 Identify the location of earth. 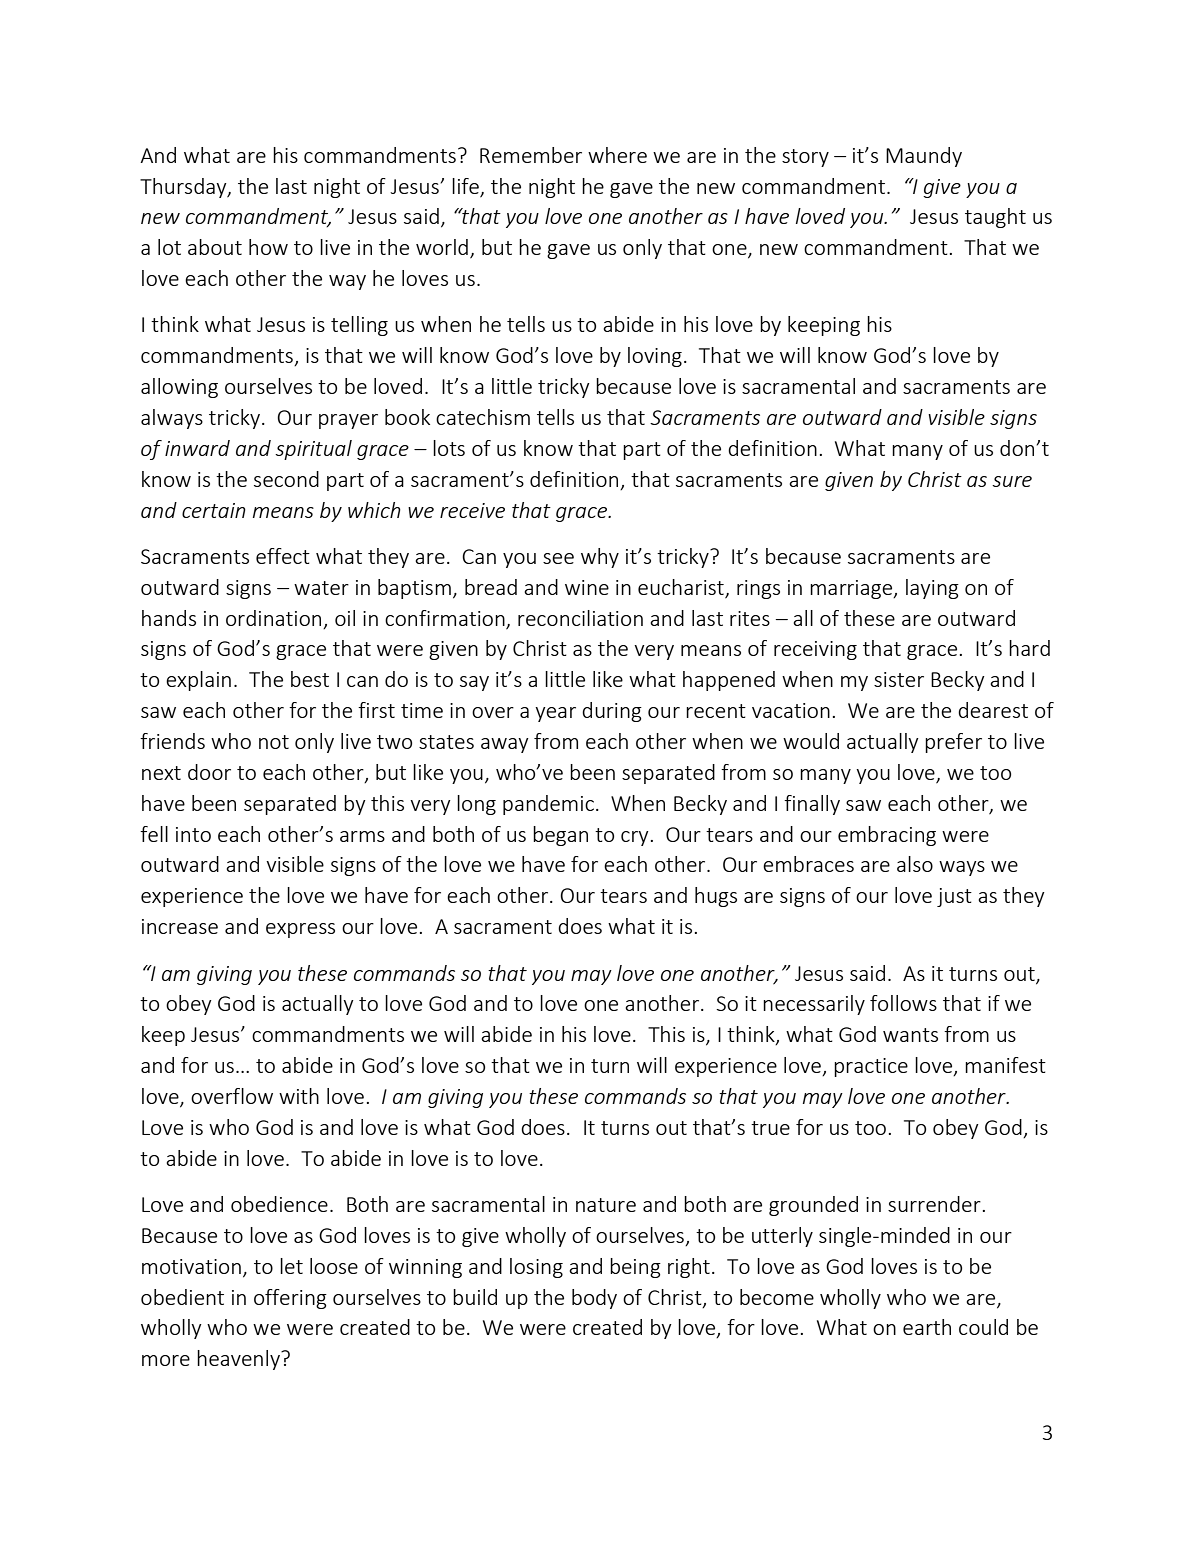
(927, 1327).
